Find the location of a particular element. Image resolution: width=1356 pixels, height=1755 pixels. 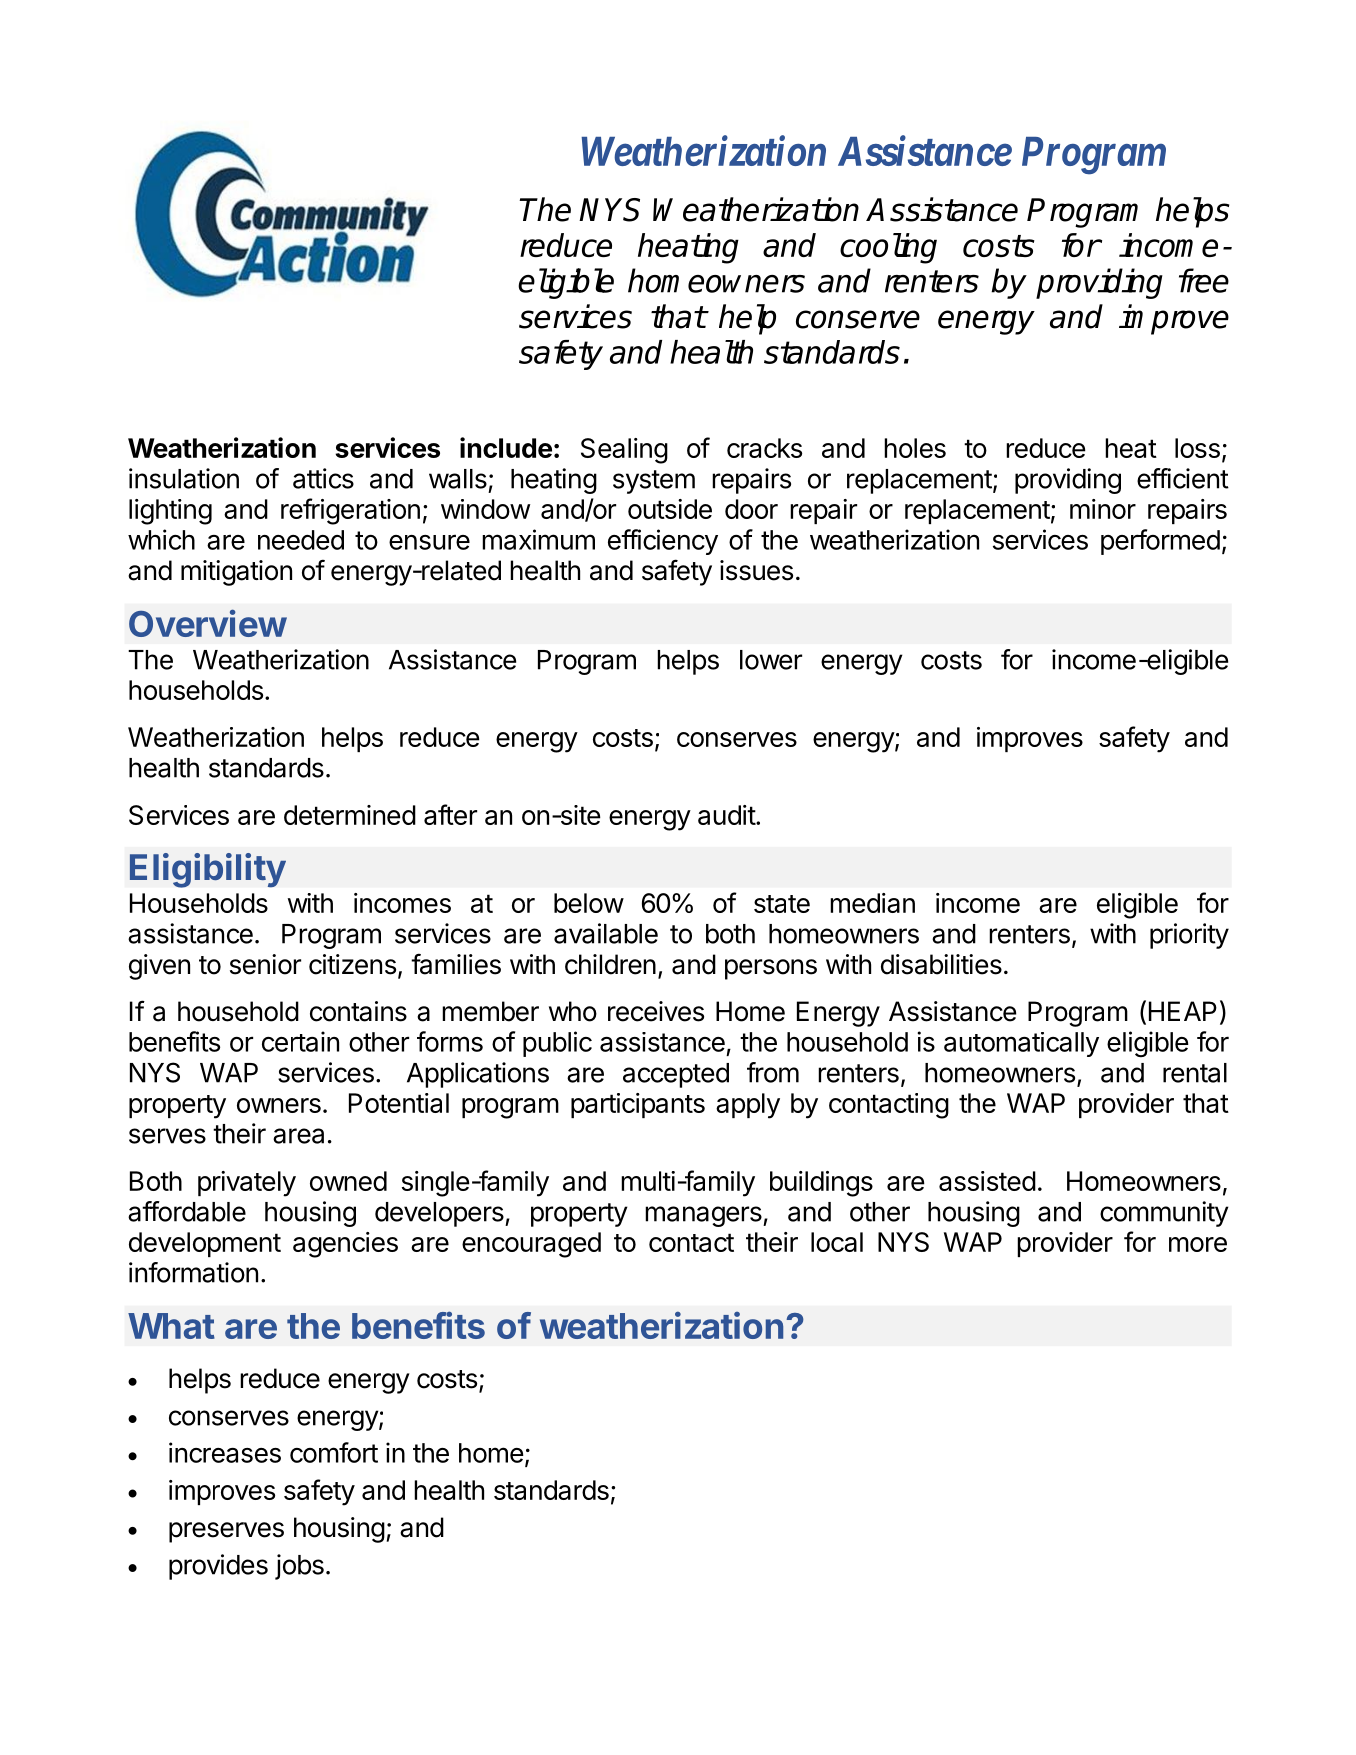

lower is located at coordinates (771, 660).
